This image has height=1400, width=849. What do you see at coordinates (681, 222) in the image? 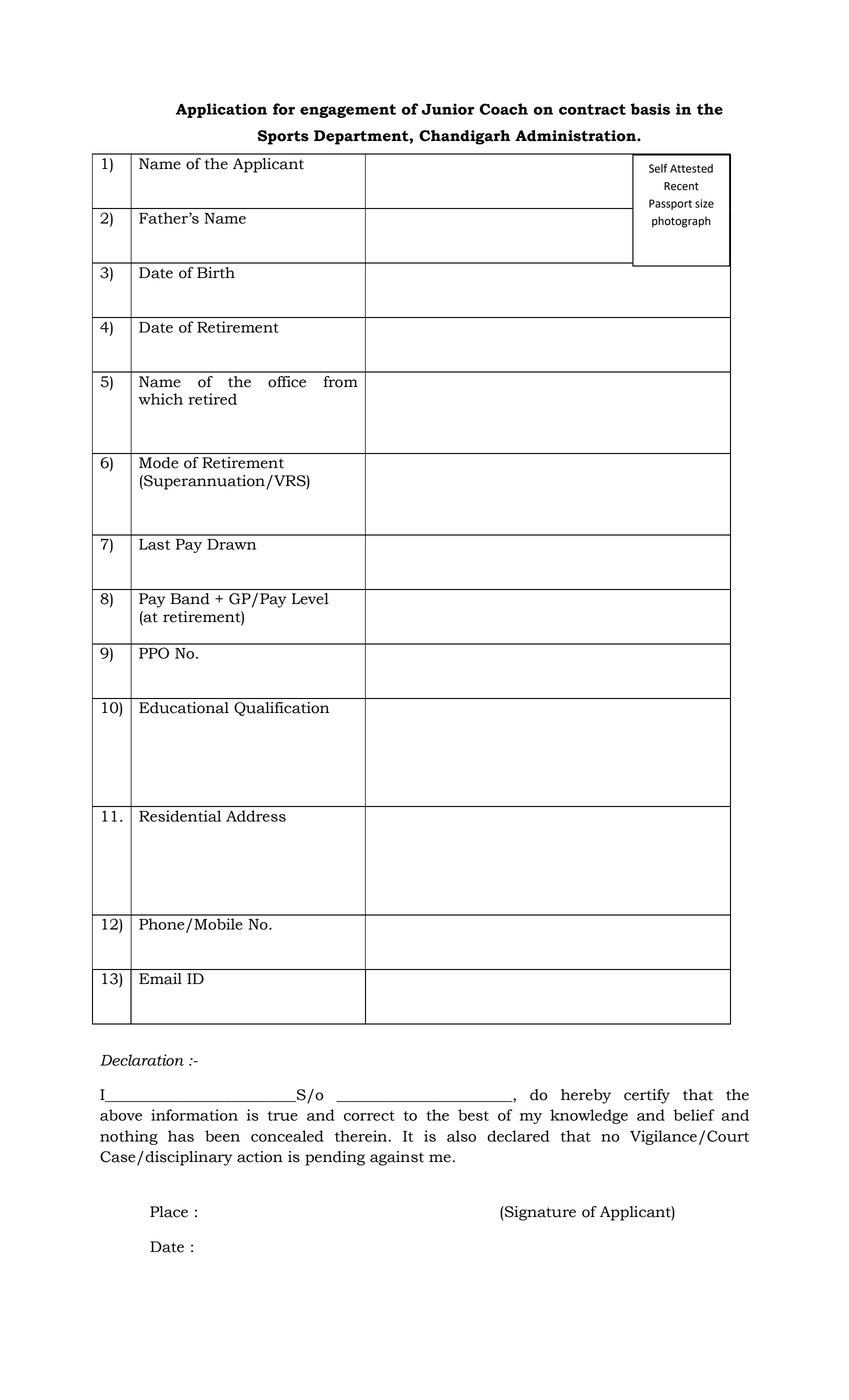
I see `photograph` at bounding box center [681, 222].
